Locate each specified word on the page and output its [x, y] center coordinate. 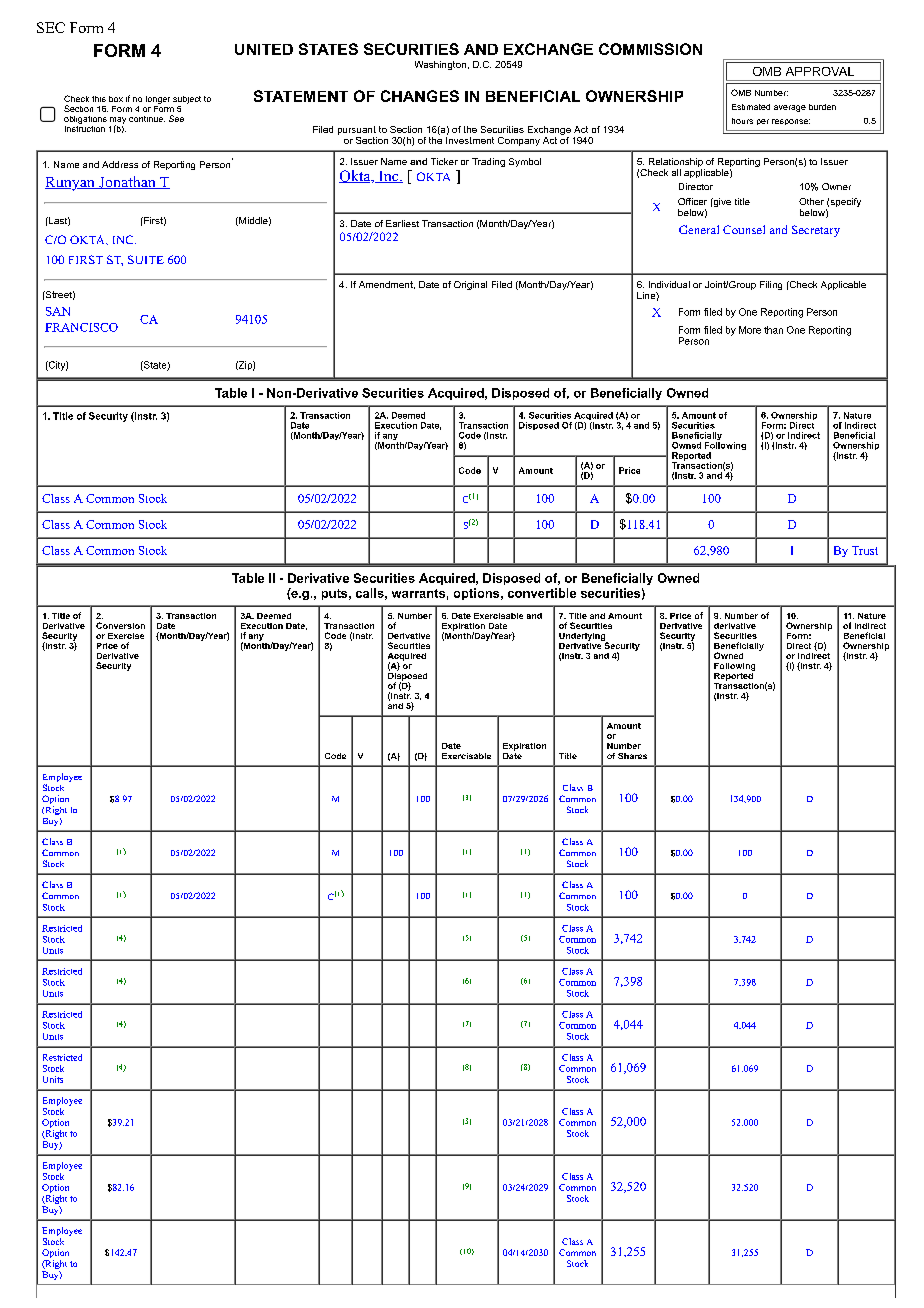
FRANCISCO [81, 327]
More [750, 330]
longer [158, 100]
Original [470, 285]
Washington [440, 65]
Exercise [126, 636]
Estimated [751, 107]
